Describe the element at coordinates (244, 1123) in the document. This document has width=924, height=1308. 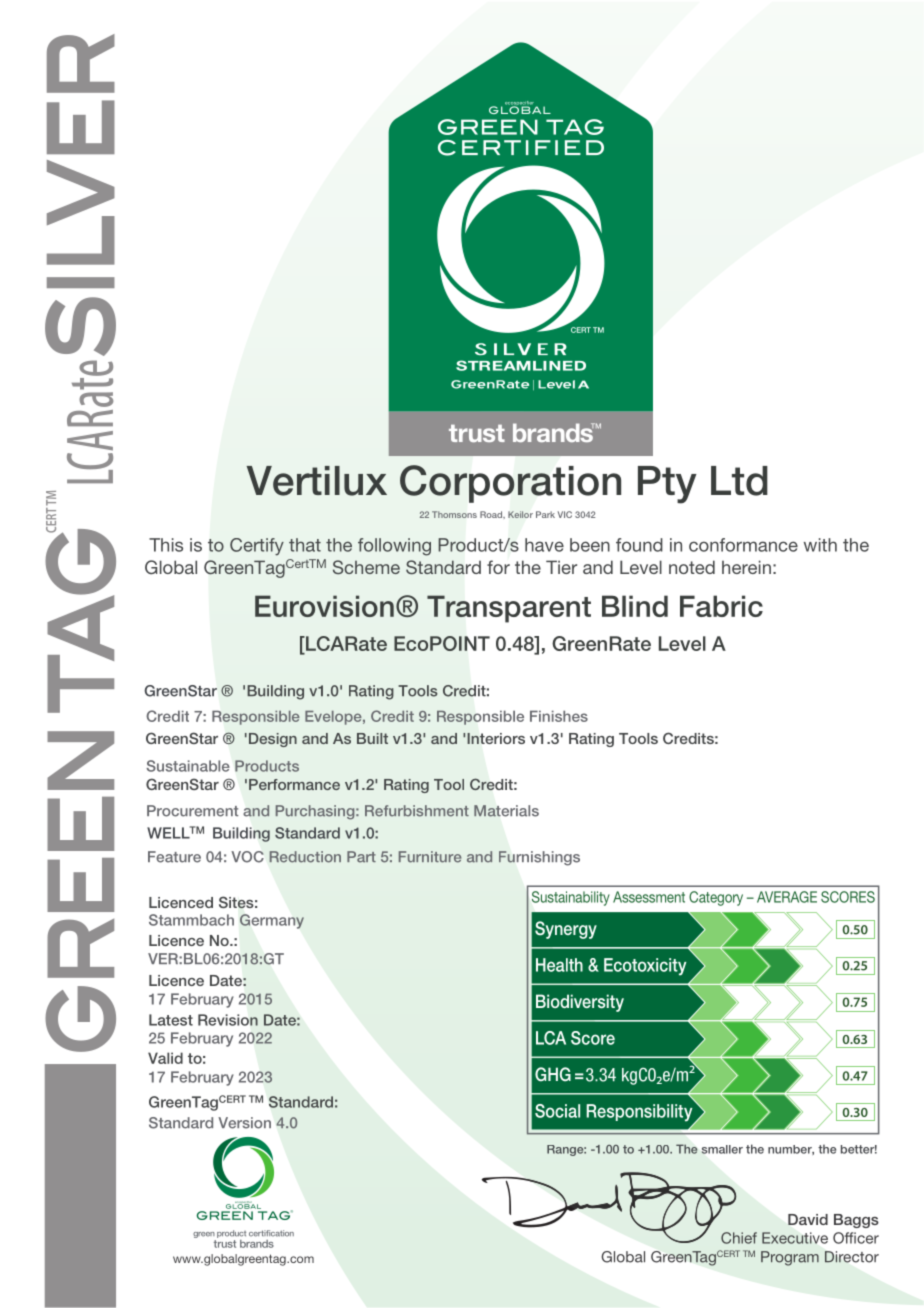
I see `Version` at that location.
